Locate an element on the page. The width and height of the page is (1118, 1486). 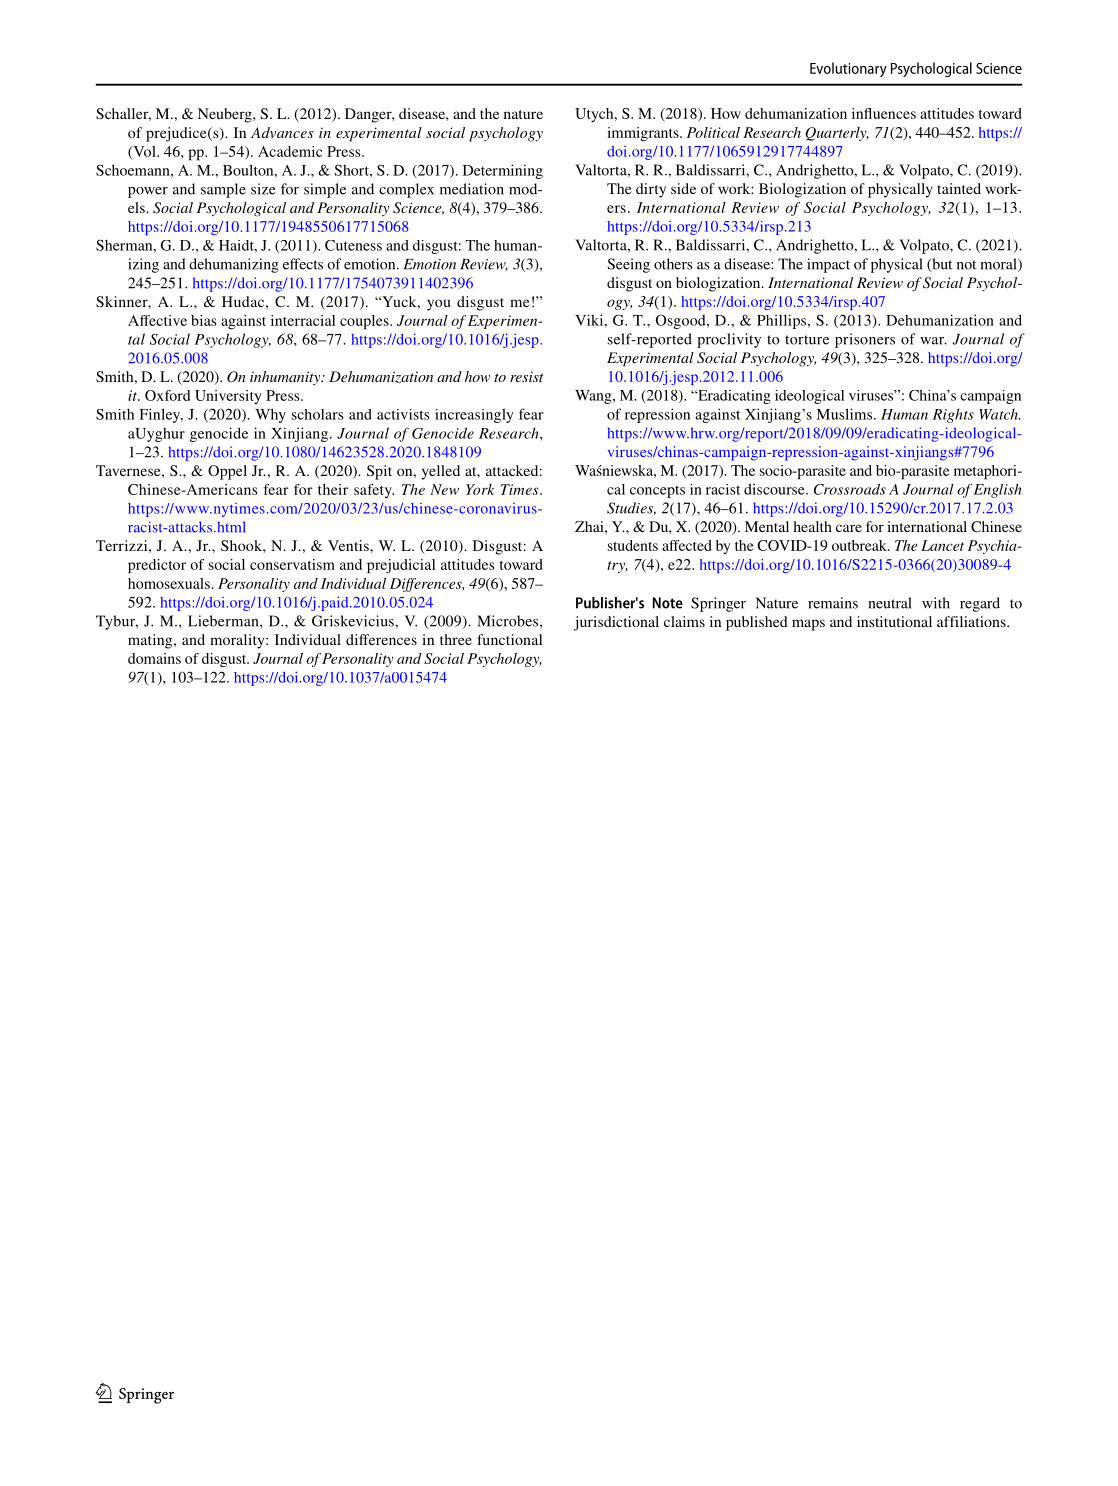
University is located at coordinates (228, 397).
